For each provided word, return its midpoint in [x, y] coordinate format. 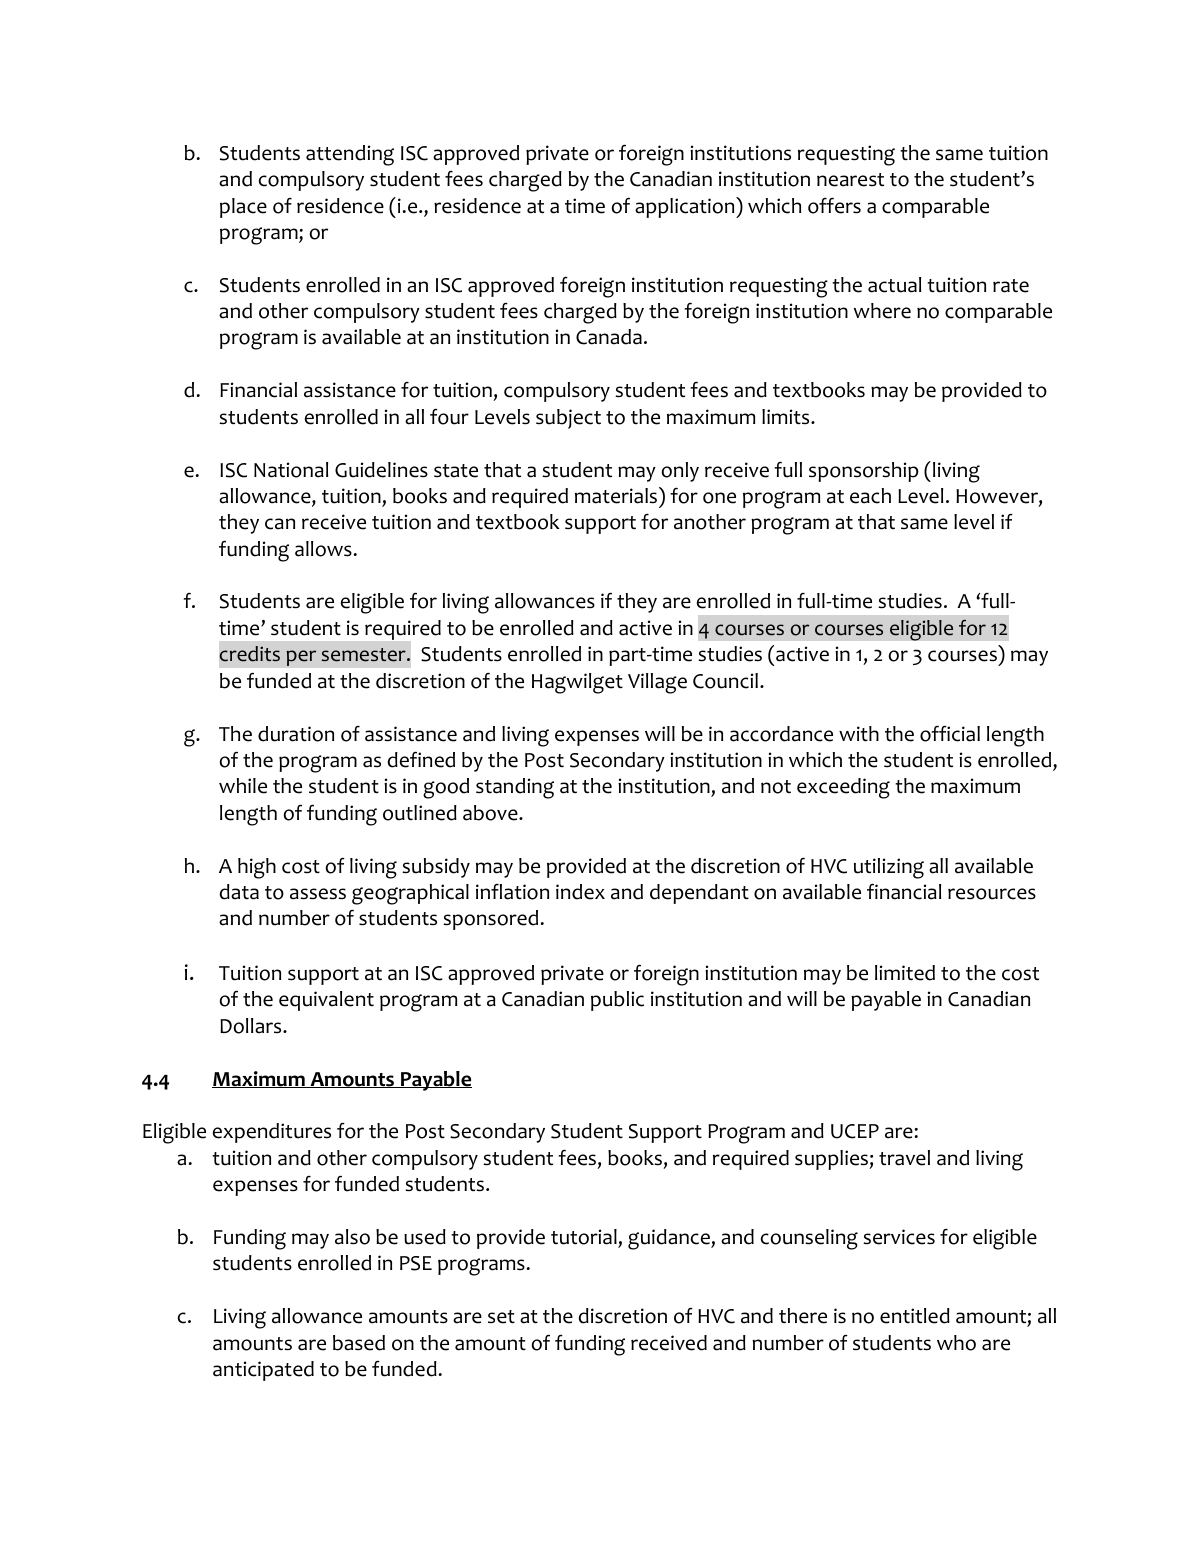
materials [617, 495]
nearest [850, 180]
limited [905, 973]
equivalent [326, 1001]
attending [350, 155]
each [870, 496]
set [501, 1317]
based [359, 1343]
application [686, 207]
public [617, 1001]
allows [323, 549]
